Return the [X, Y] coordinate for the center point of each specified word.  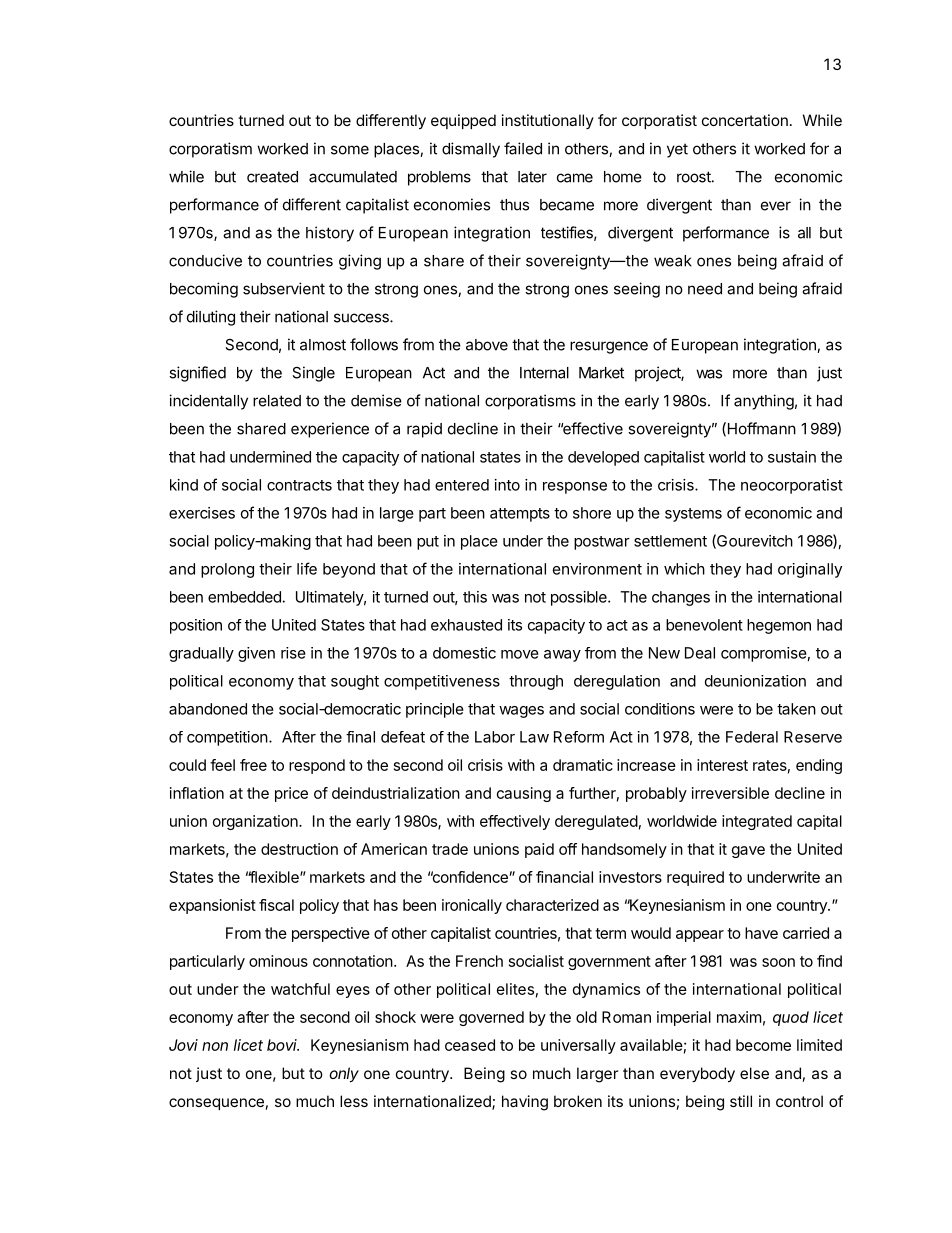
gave [748, 852]
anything [764, 402]
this [475, 597]
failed [523, 148]
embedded [244, 597]
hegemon [779, 626]
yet [677, 150]
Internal [544, 373]
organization [256, 822]
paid [539, 850]
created [272, 177]
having [525, 1103]
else [754, 1073]
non [215, 1046]
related [277, 401]
